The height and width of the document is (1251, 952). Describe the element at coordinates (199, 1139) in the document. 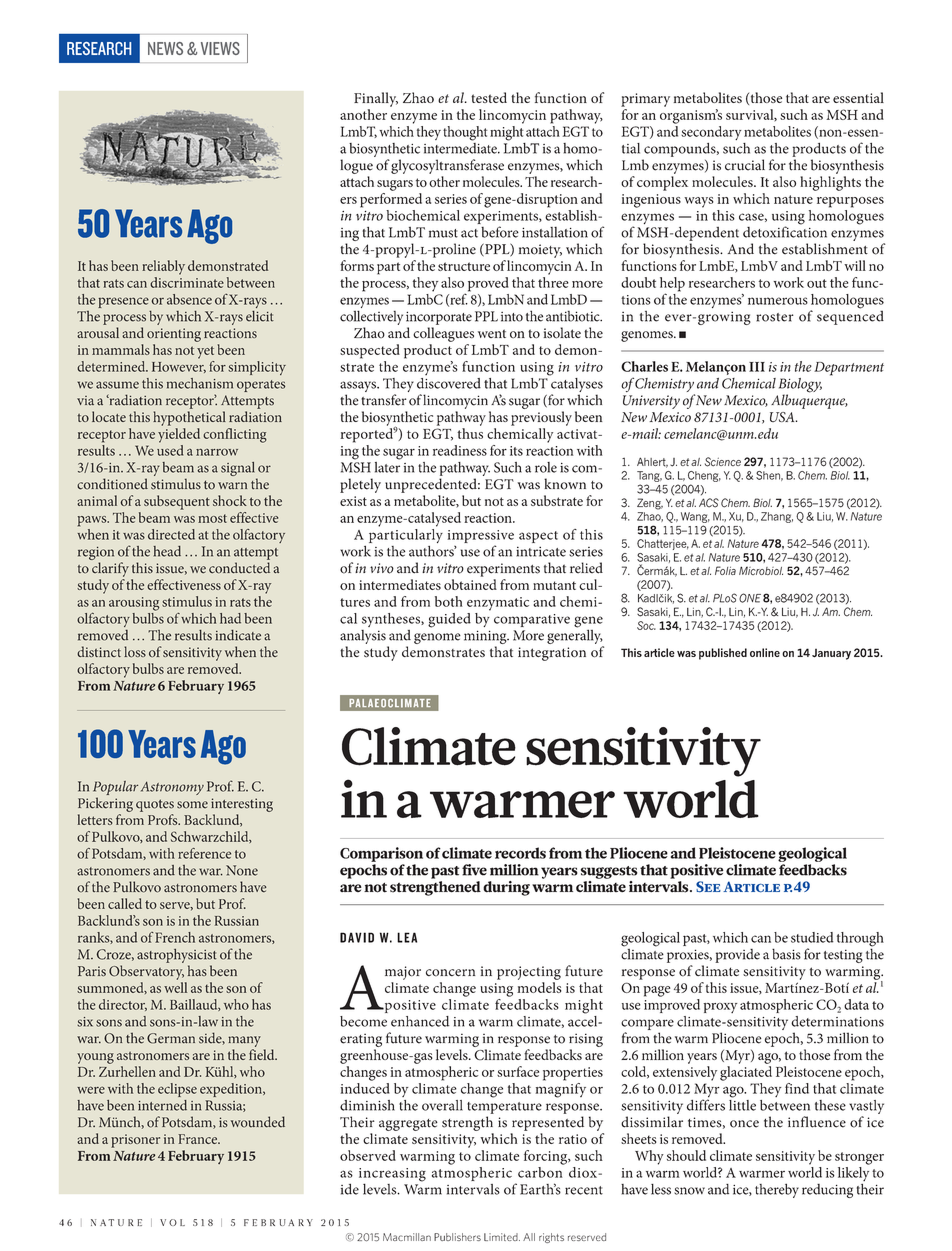

I see `France` at that location.
